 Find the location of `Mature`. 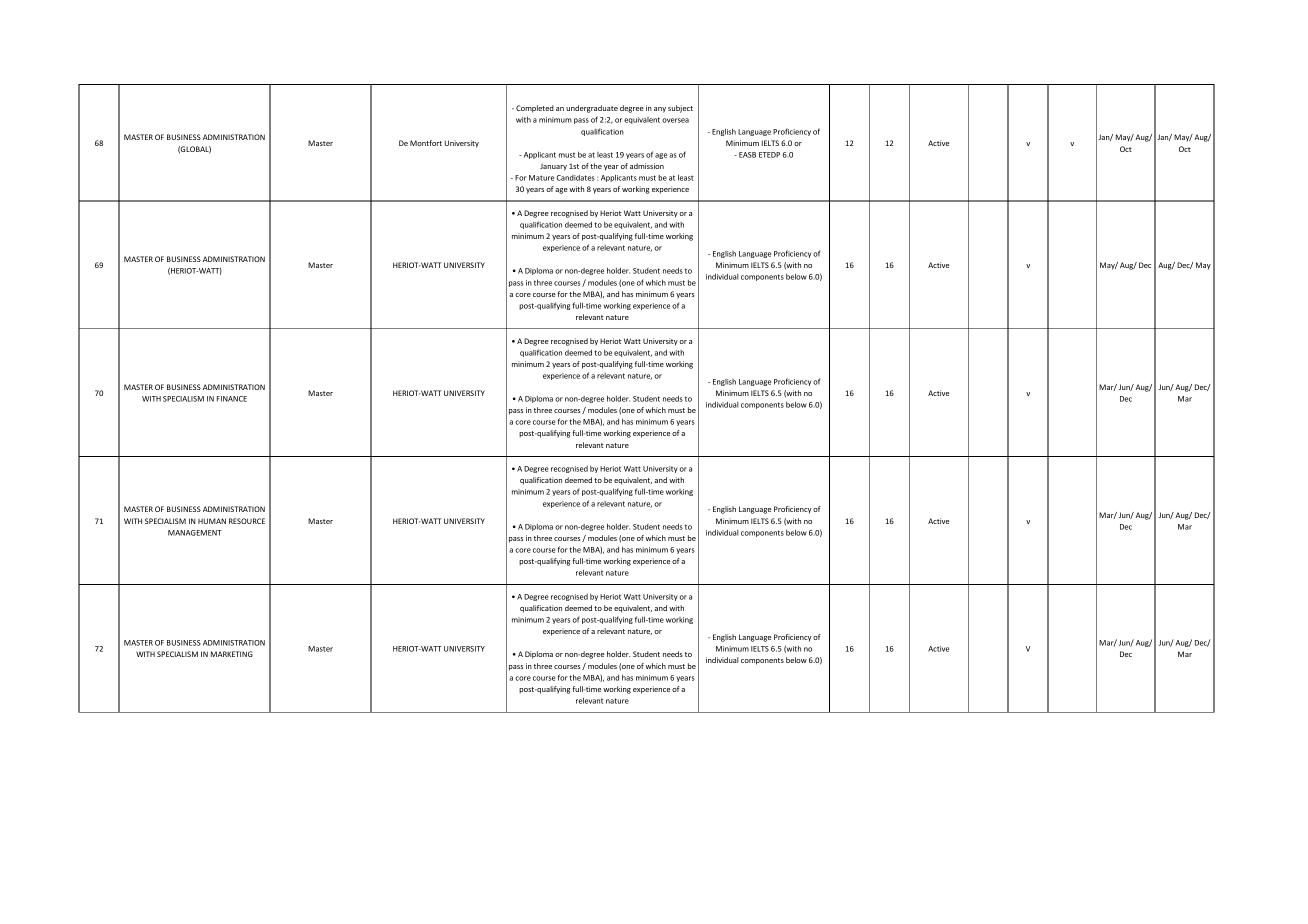

Mature is located at coordinates (541, 178).
